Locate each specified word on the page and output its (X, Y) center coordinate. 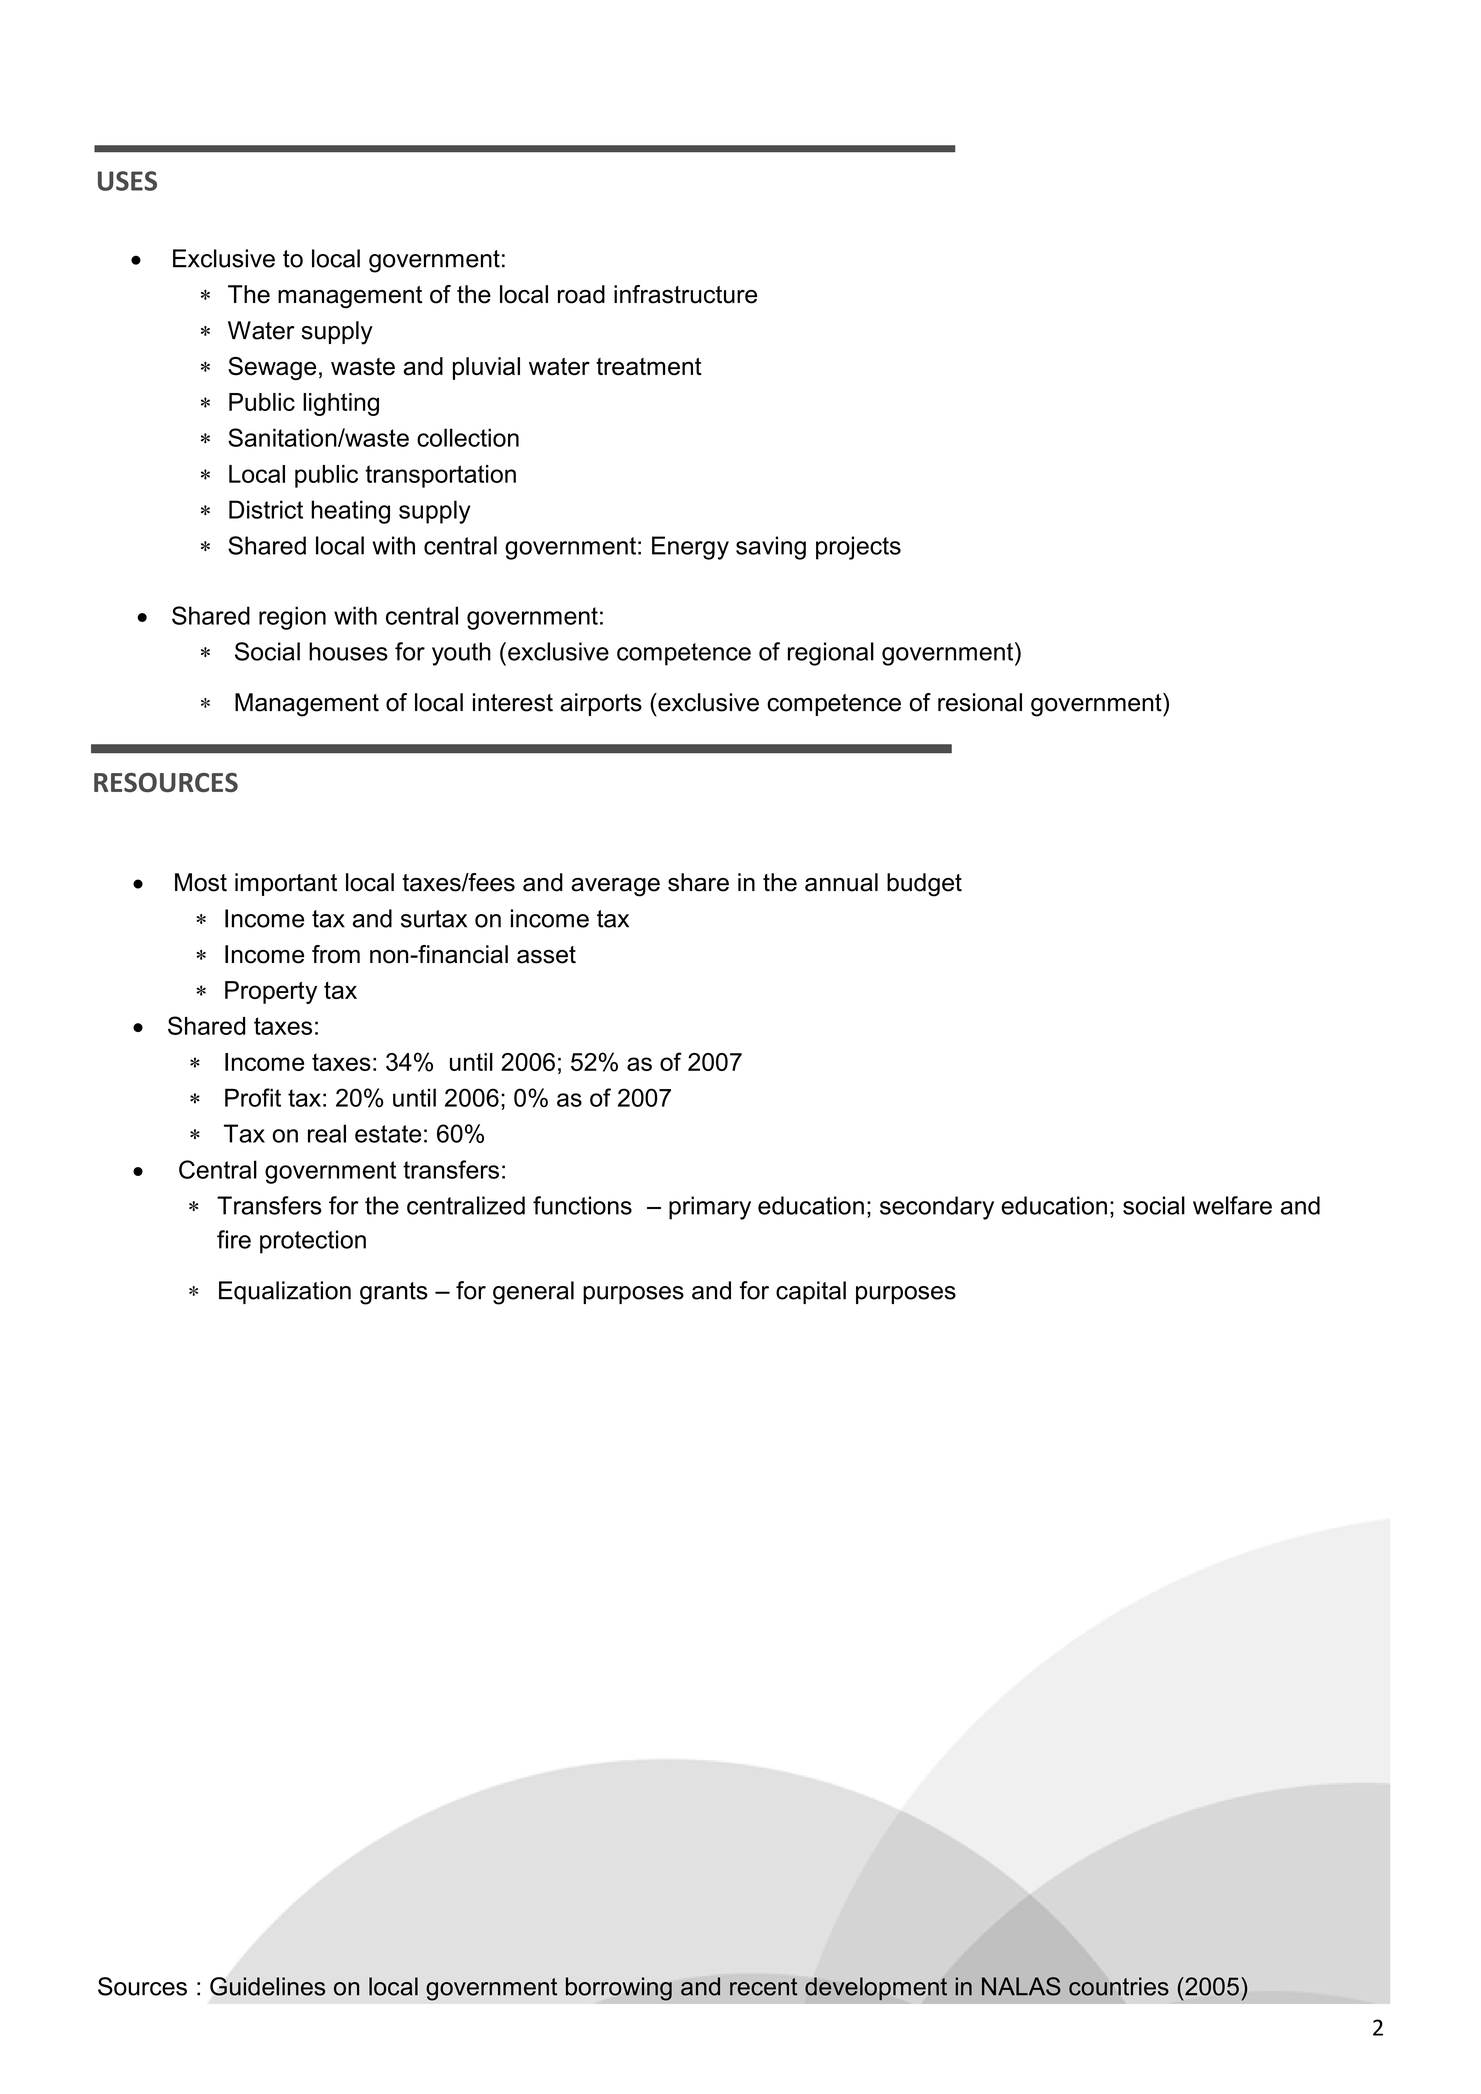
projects (858, 548)
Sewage (272, 368)
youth (461, 654)
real (327, 1133)
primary (710, 1208)
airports (601, 704)
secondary (937, 1208)
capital (811, 1292)
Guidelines (267, 1986)
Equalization (285, 1292)
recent (764, 1987)
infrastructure (685, 294)
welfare (1232, 1205)
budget (924, 885)
